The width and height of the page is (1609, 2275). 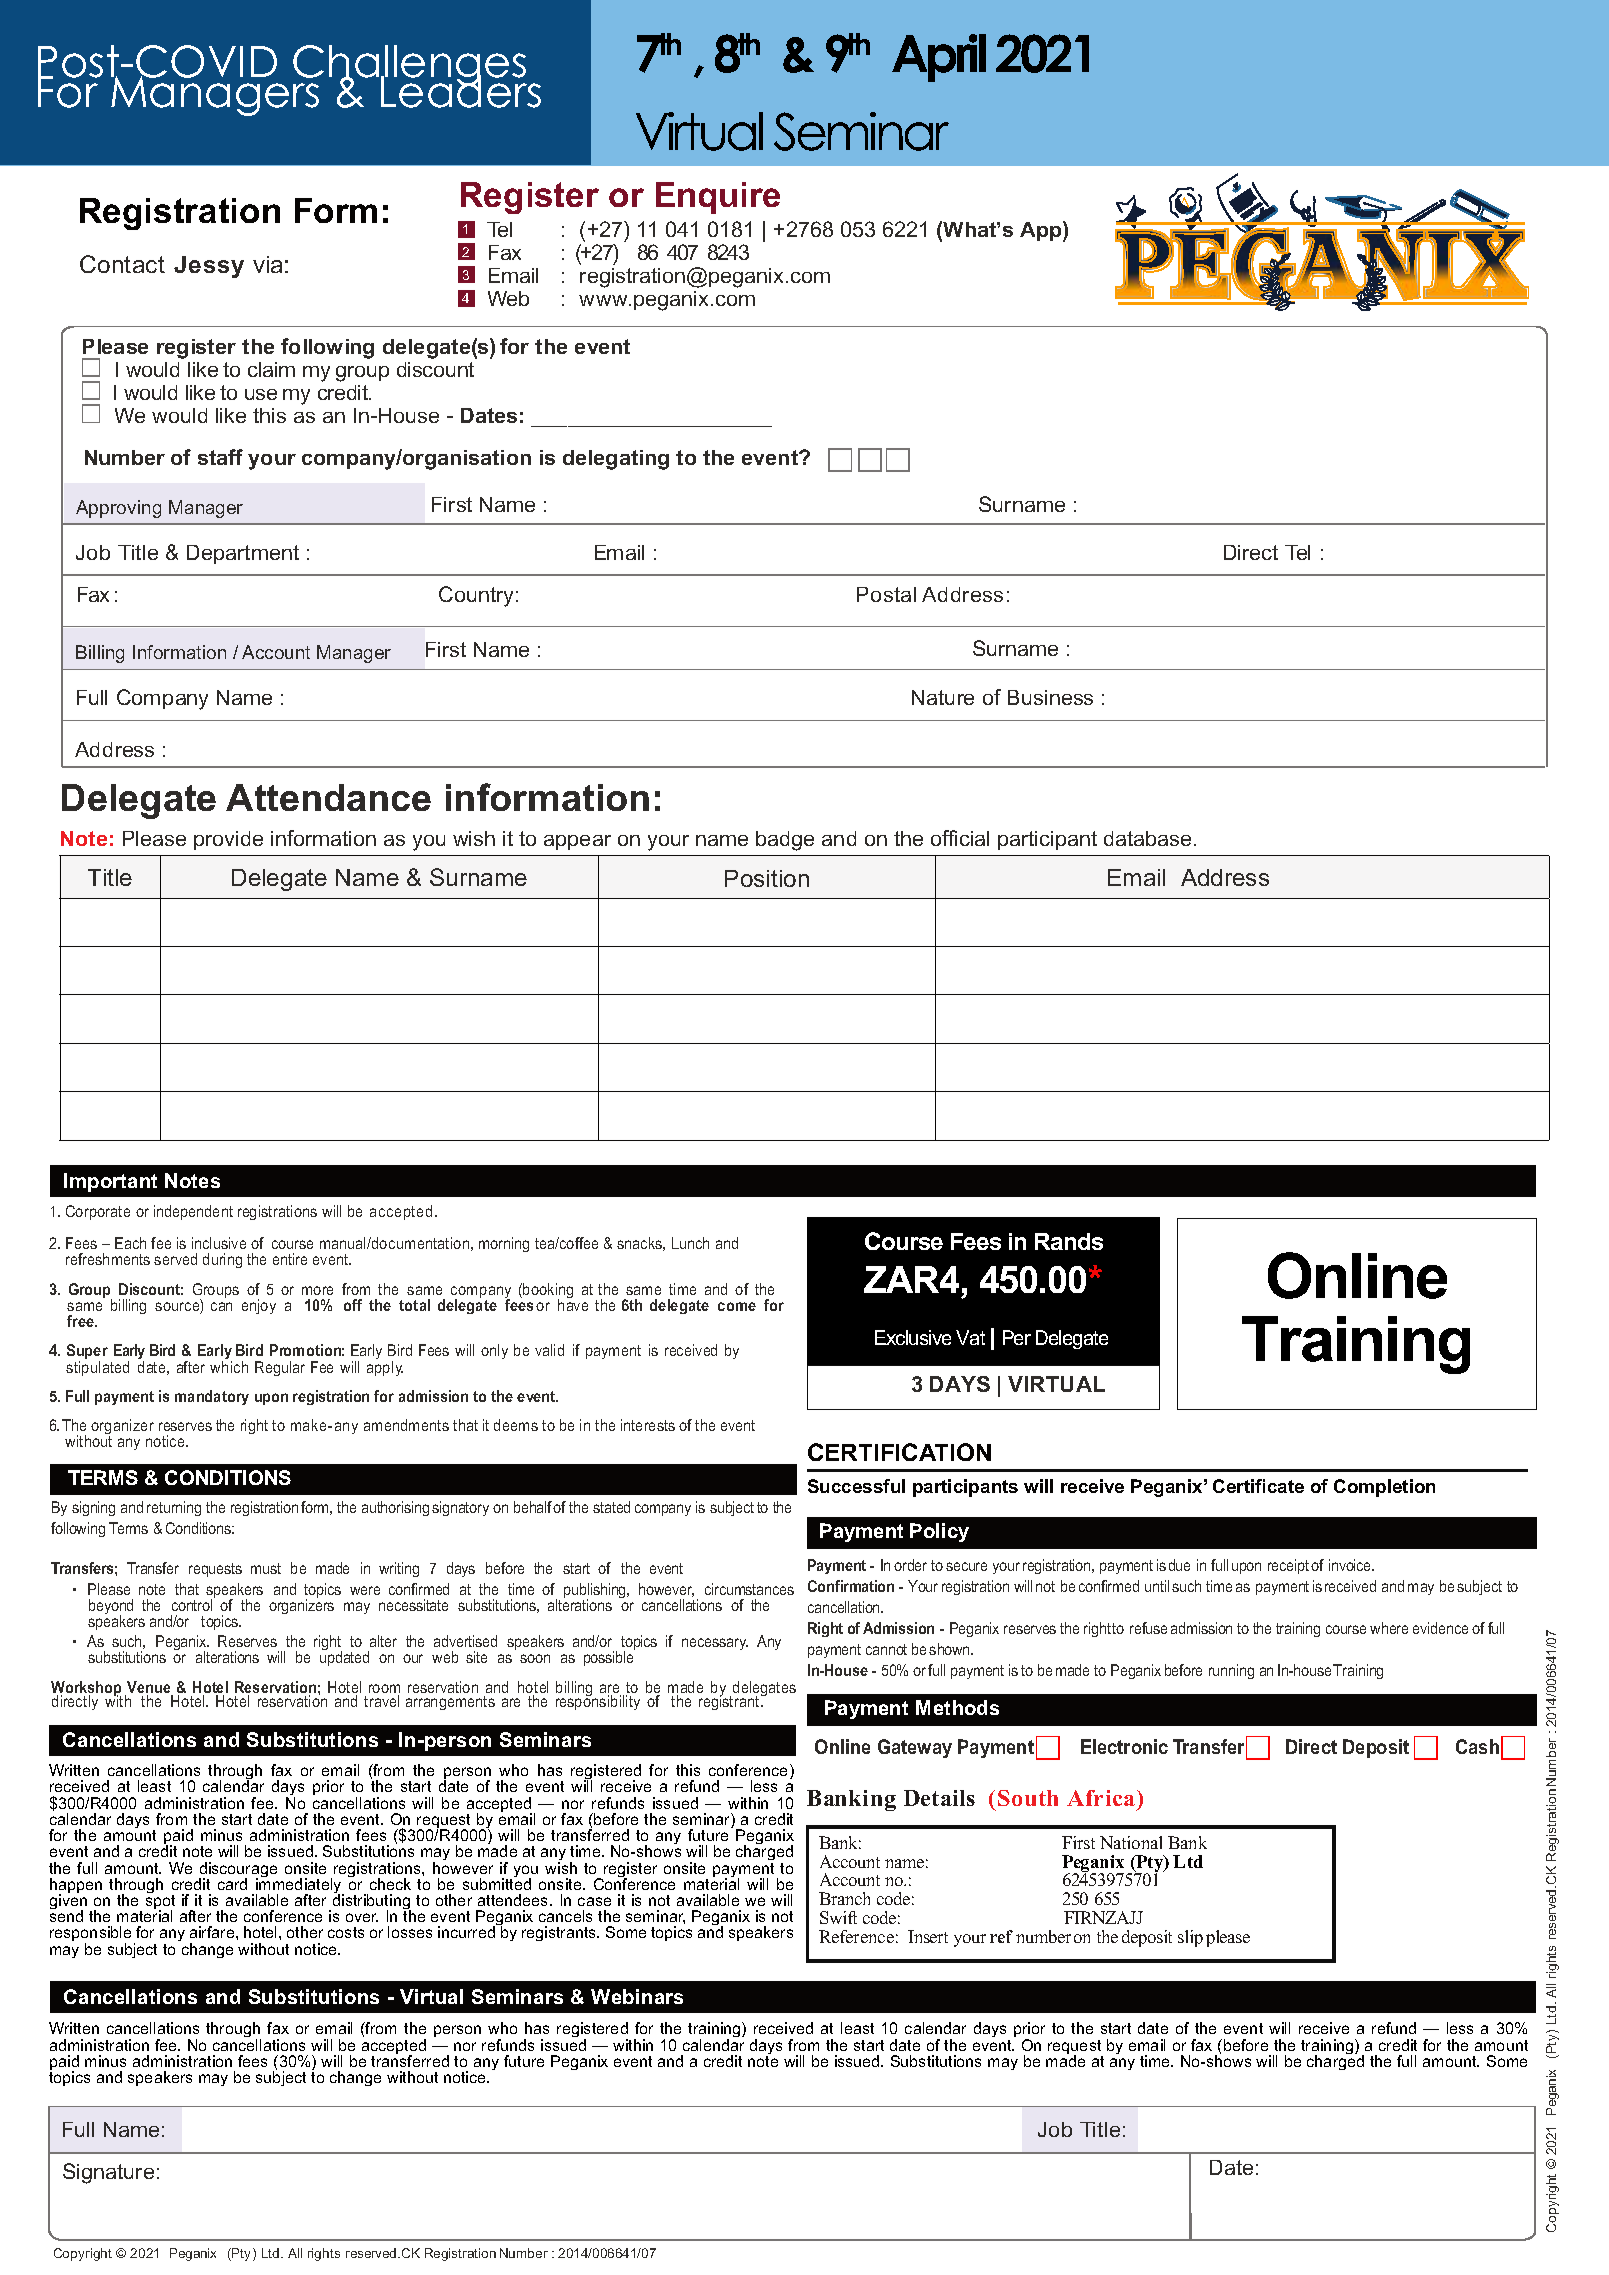 I want to click on circumstances, so click(x=749, y=1589).
